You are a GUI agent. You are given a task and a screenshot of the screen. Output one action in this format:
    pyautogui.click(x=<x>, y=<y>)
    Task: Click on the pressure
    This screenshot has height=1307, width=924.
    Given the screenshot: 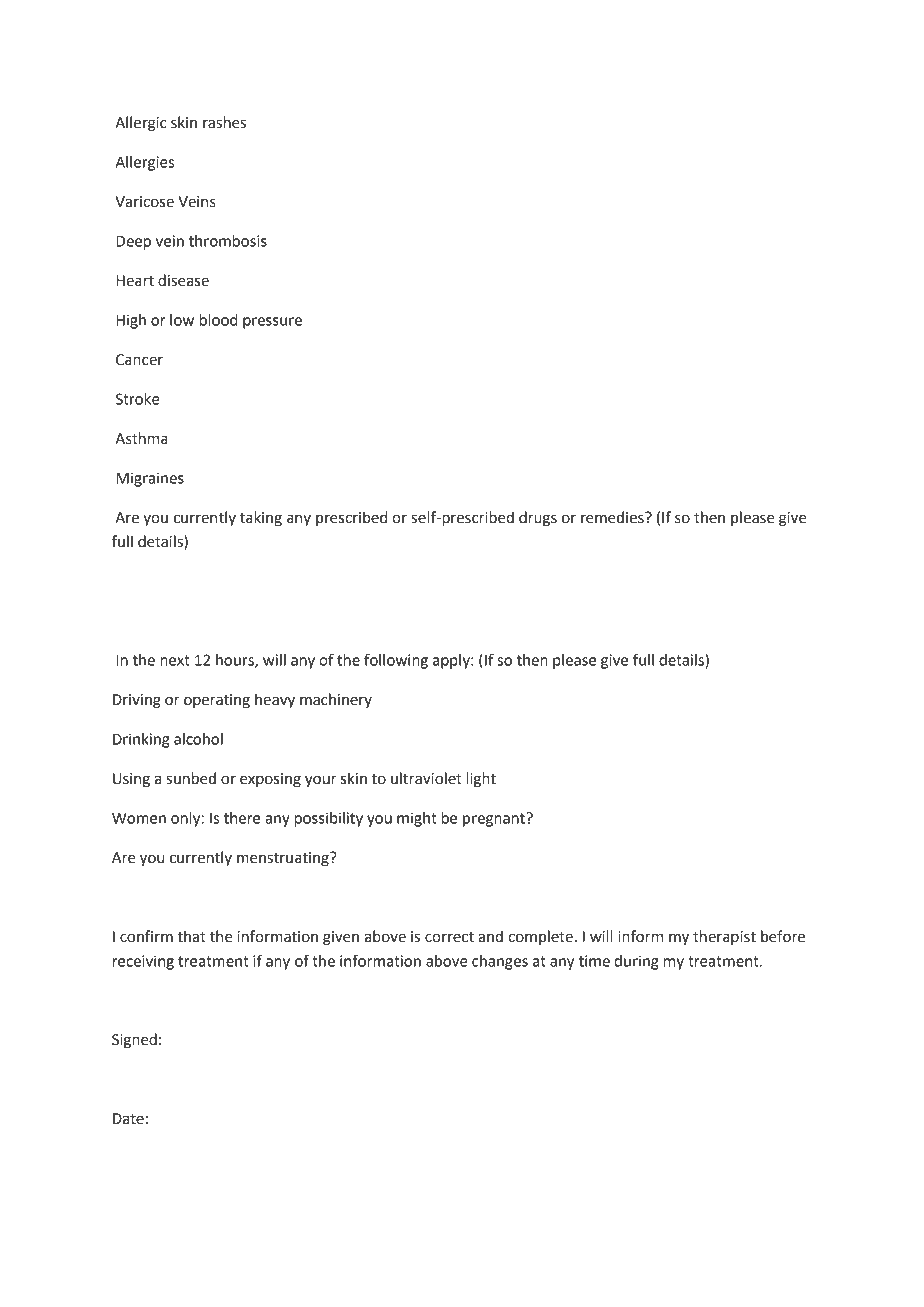 What is the action you would take?
    pyautogui.click(x=272, y=323)
